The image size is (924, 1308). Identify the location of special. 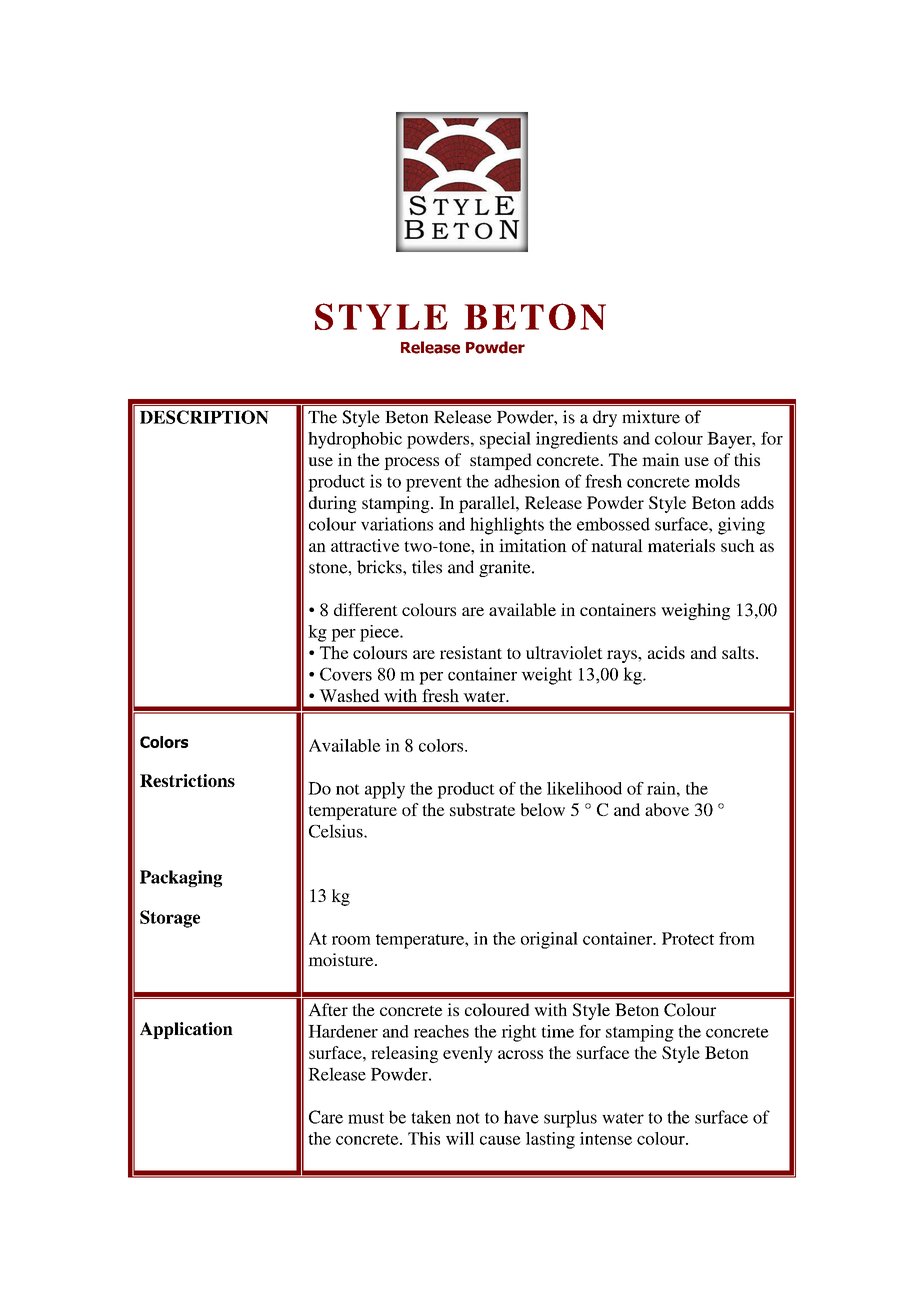
(505, 440).
